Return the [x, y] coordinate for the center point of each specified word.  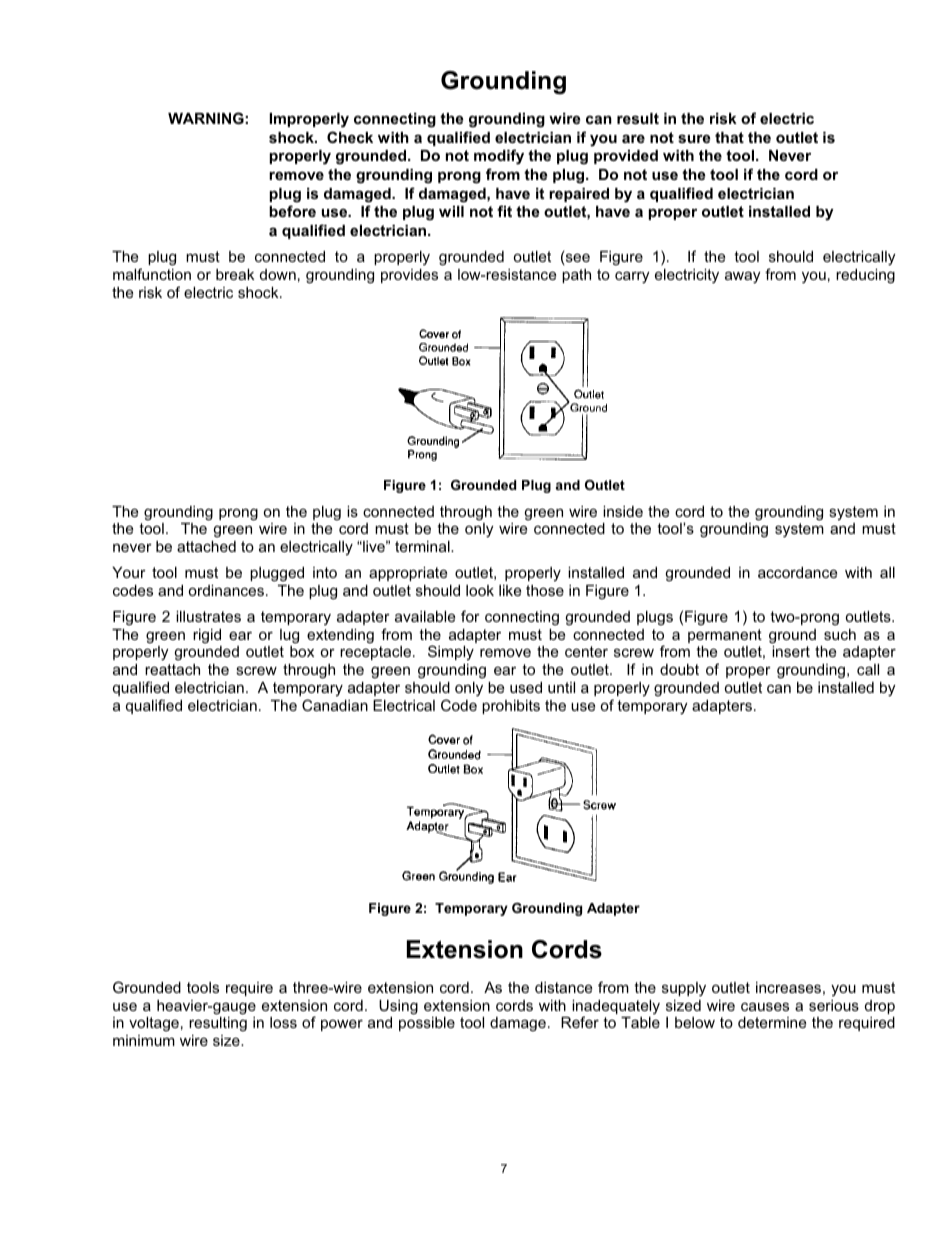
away [742, 277]
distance [563, 987]
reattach [172, 669]
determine [772, 1022]
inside [623, 511]
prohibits [511, 707]
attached [206, 546]
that [729, 137]
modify [499, 157]
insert [791, 651]
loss [283, 1022]
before [292, 211]
